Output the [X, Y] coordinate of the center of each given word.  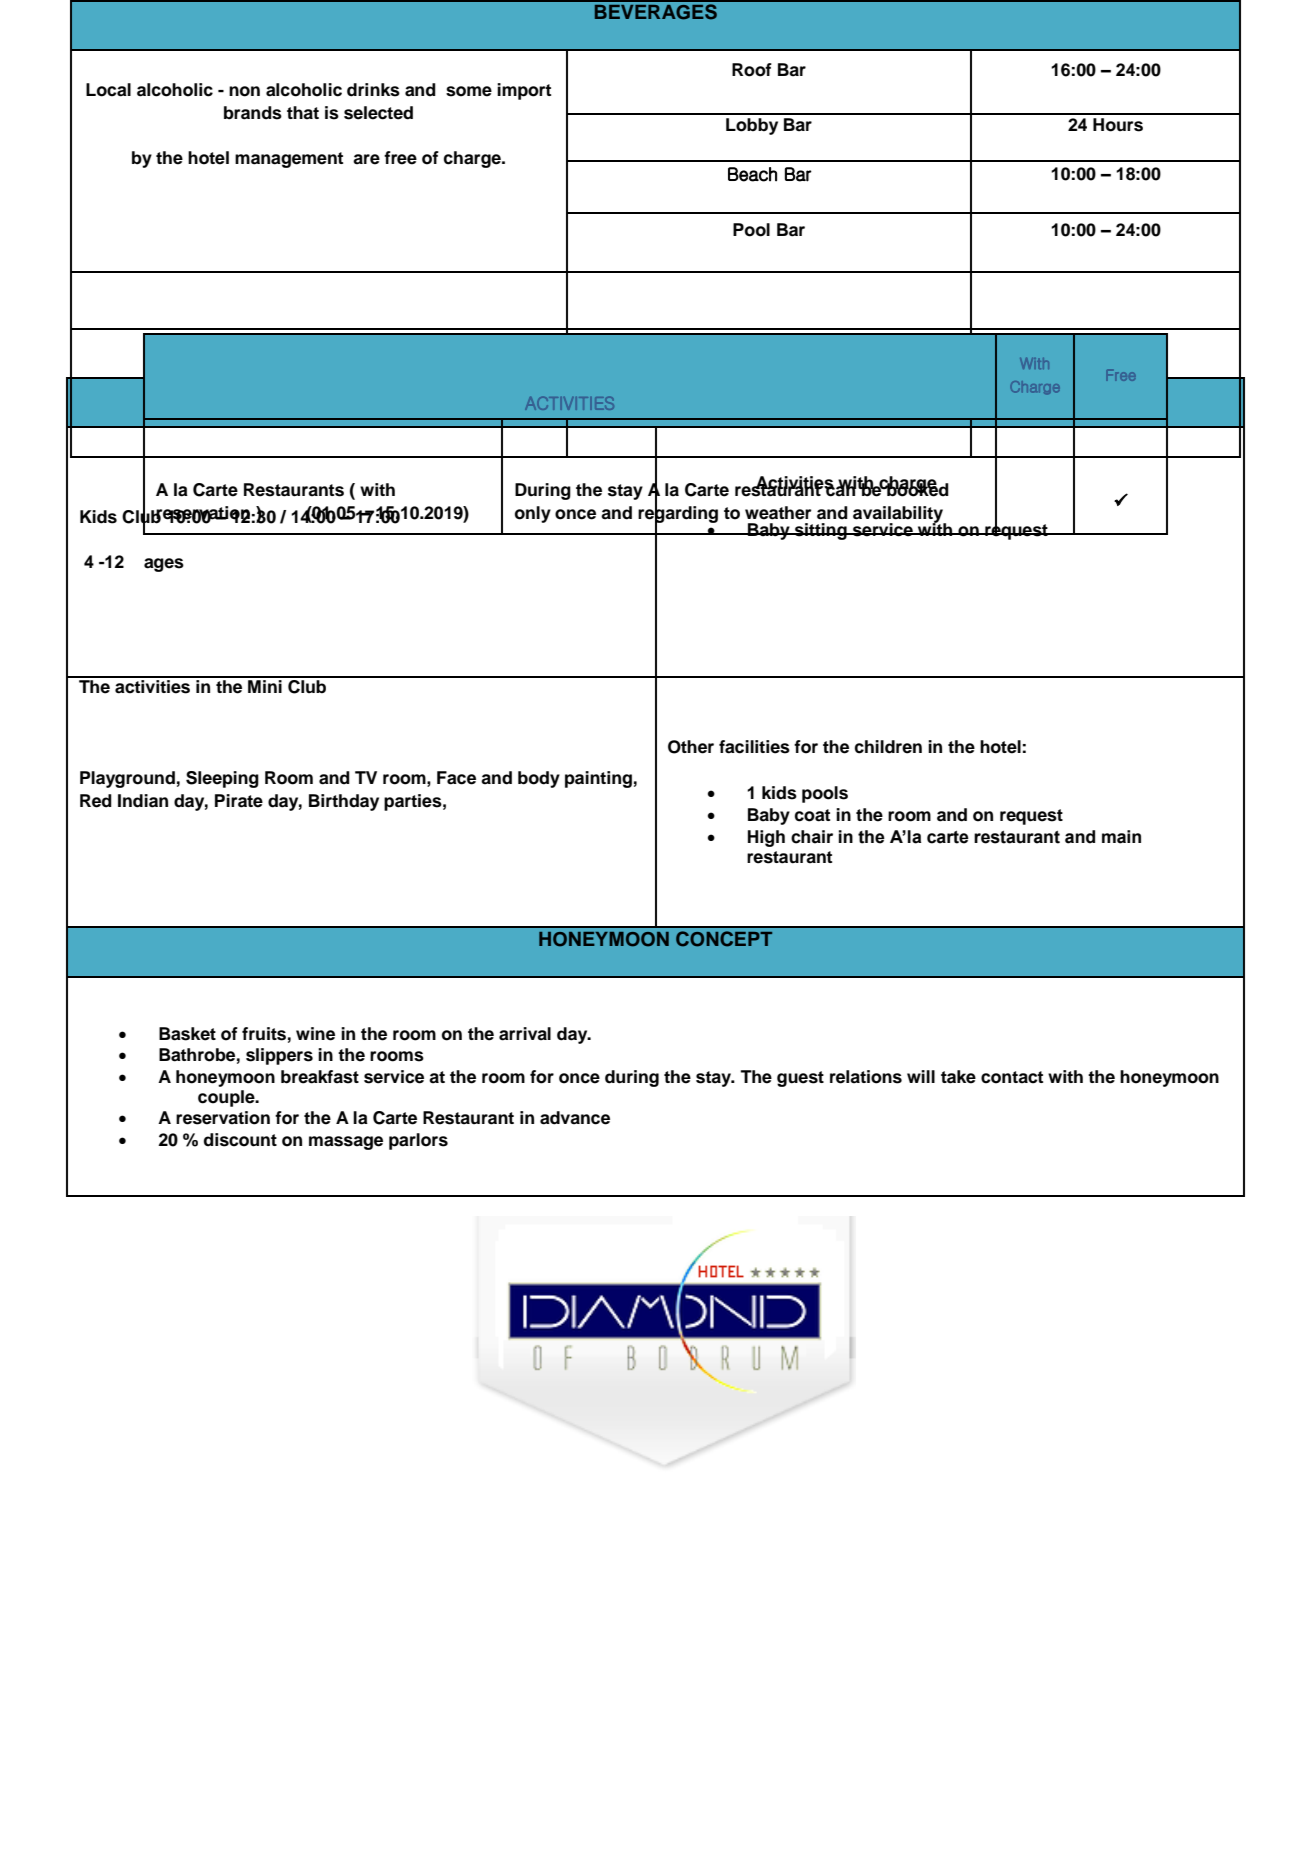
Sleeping [222, 779]
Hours [1118, 125]
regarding [678, 514]
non [244, 91]
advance [575, 1118]
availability [899, 515]
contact [1012, 1077]
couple [227, 1098]
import [524, 91]
